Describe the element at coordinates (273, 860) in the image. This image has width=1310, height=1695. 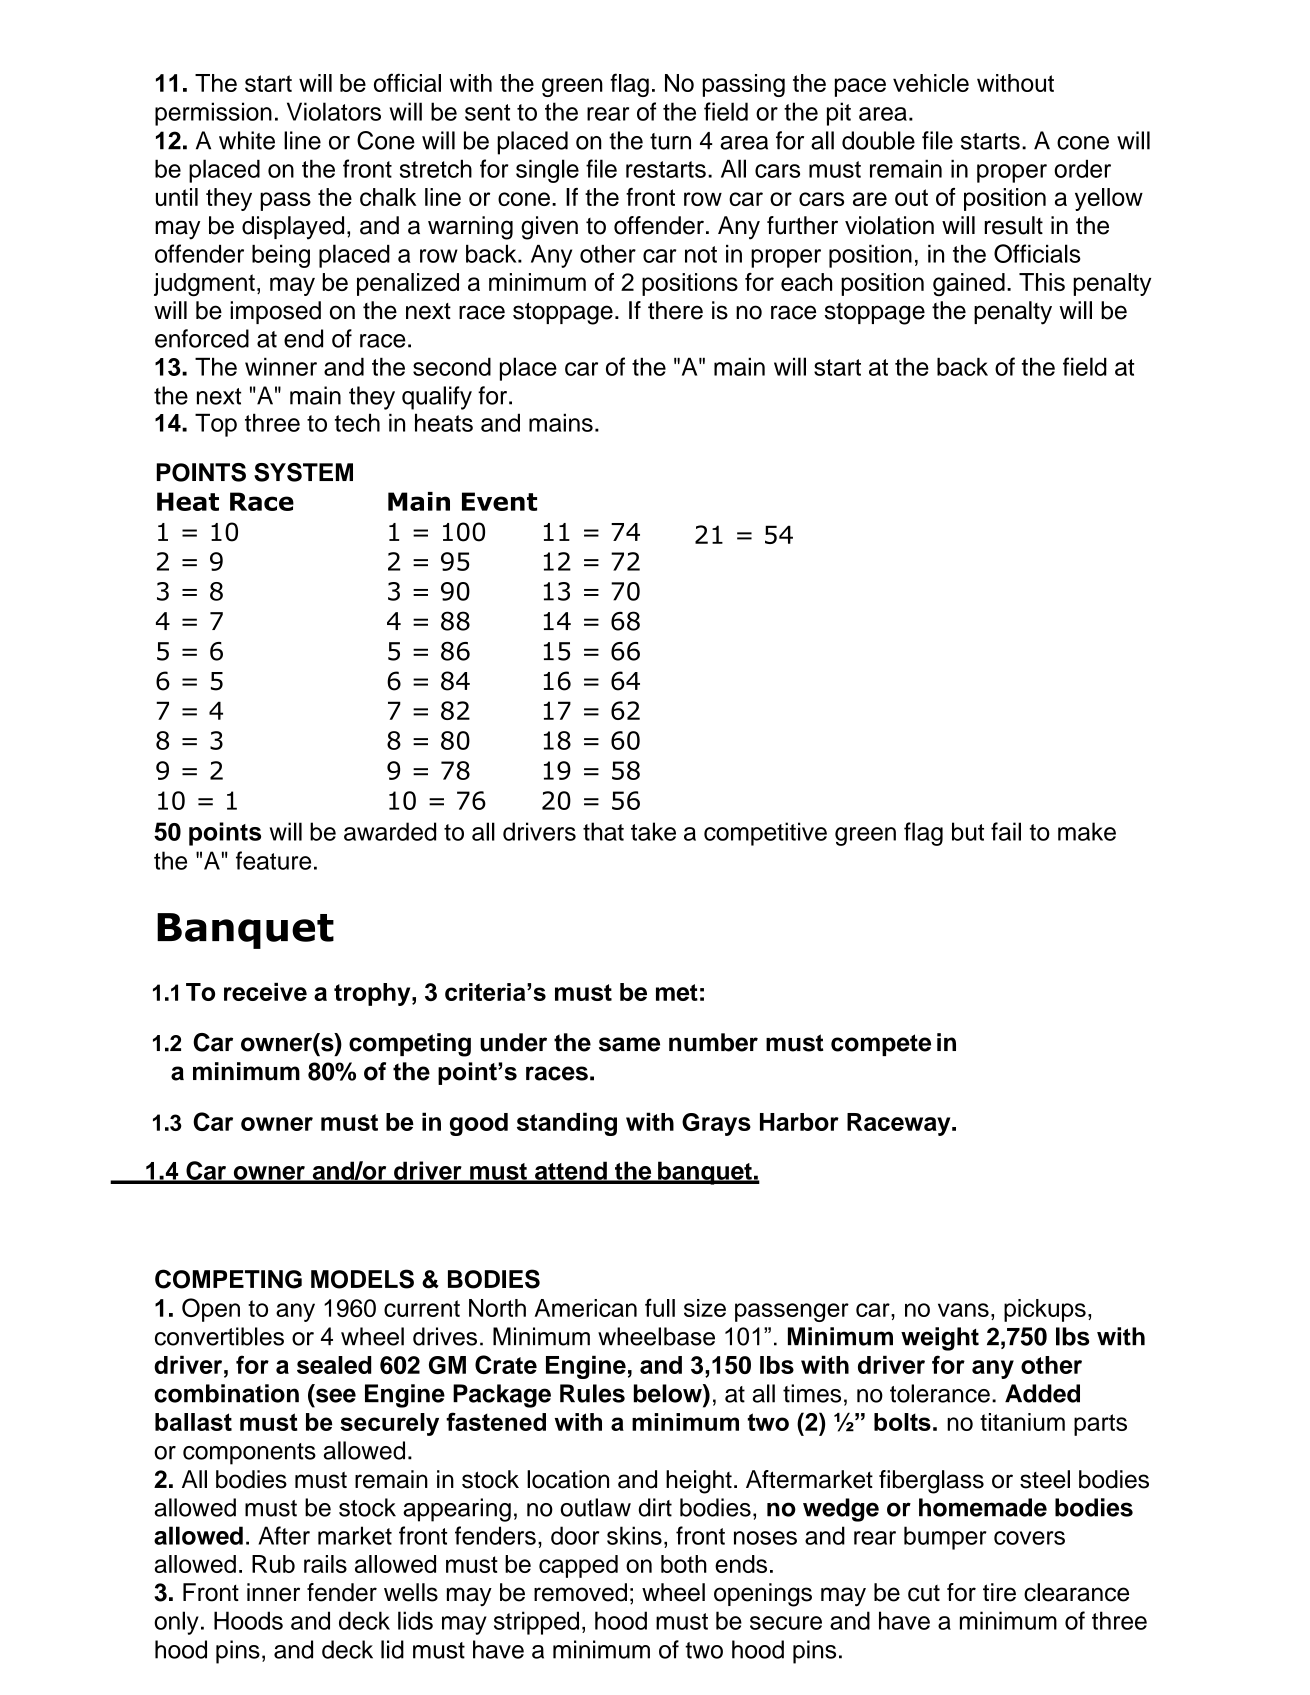
I see `feature` at that location.
